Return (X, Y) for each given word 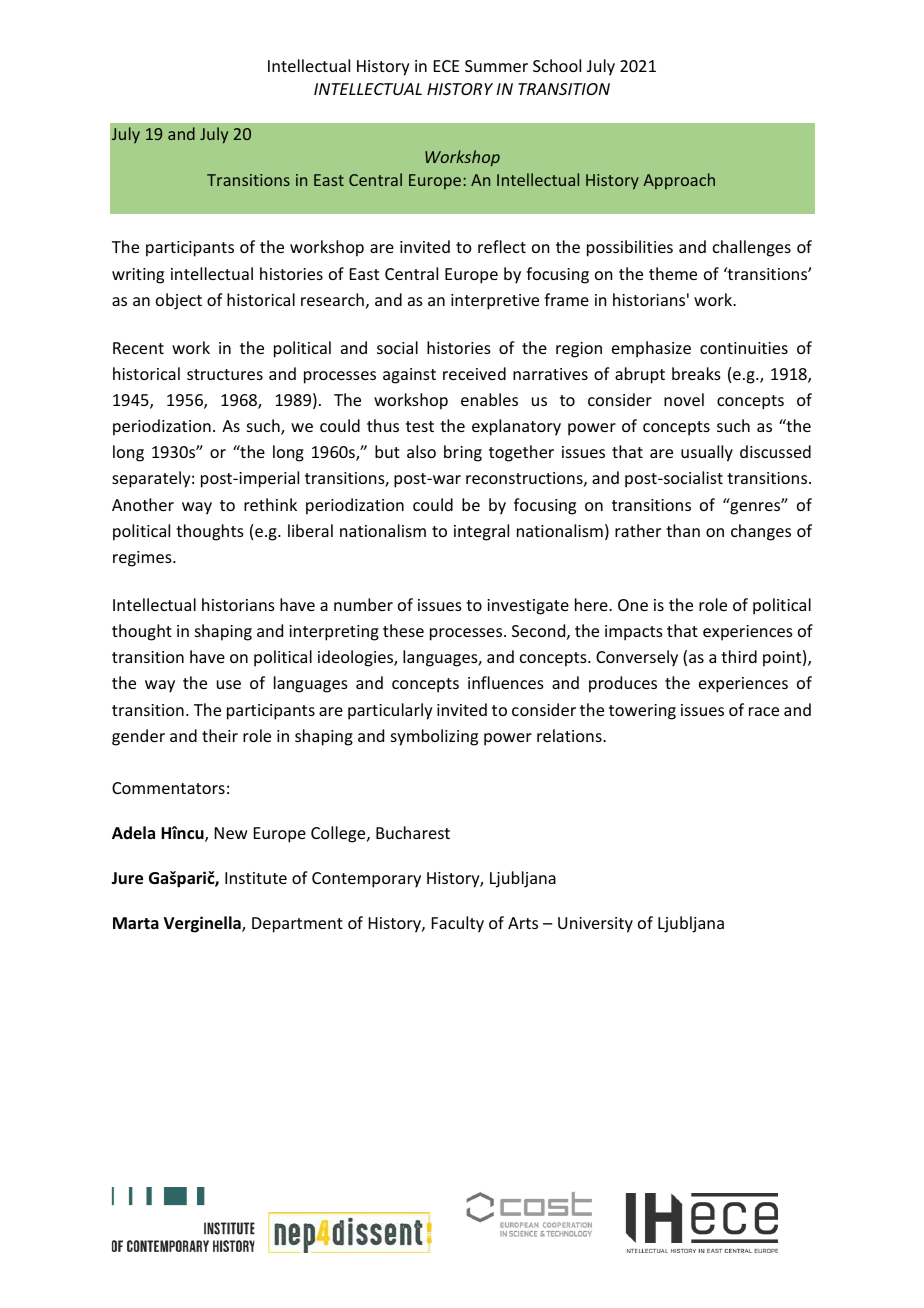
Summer (496, 66)
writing (138, 276)
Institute (256, 878)
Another (143, 504)
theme (673, 273)
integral (481, 532)
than (683, 530)
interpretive (495, 302)
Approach (679, 181)
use (229, 684)
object (179, 301)
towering (642, 712)
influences (506, 682)
